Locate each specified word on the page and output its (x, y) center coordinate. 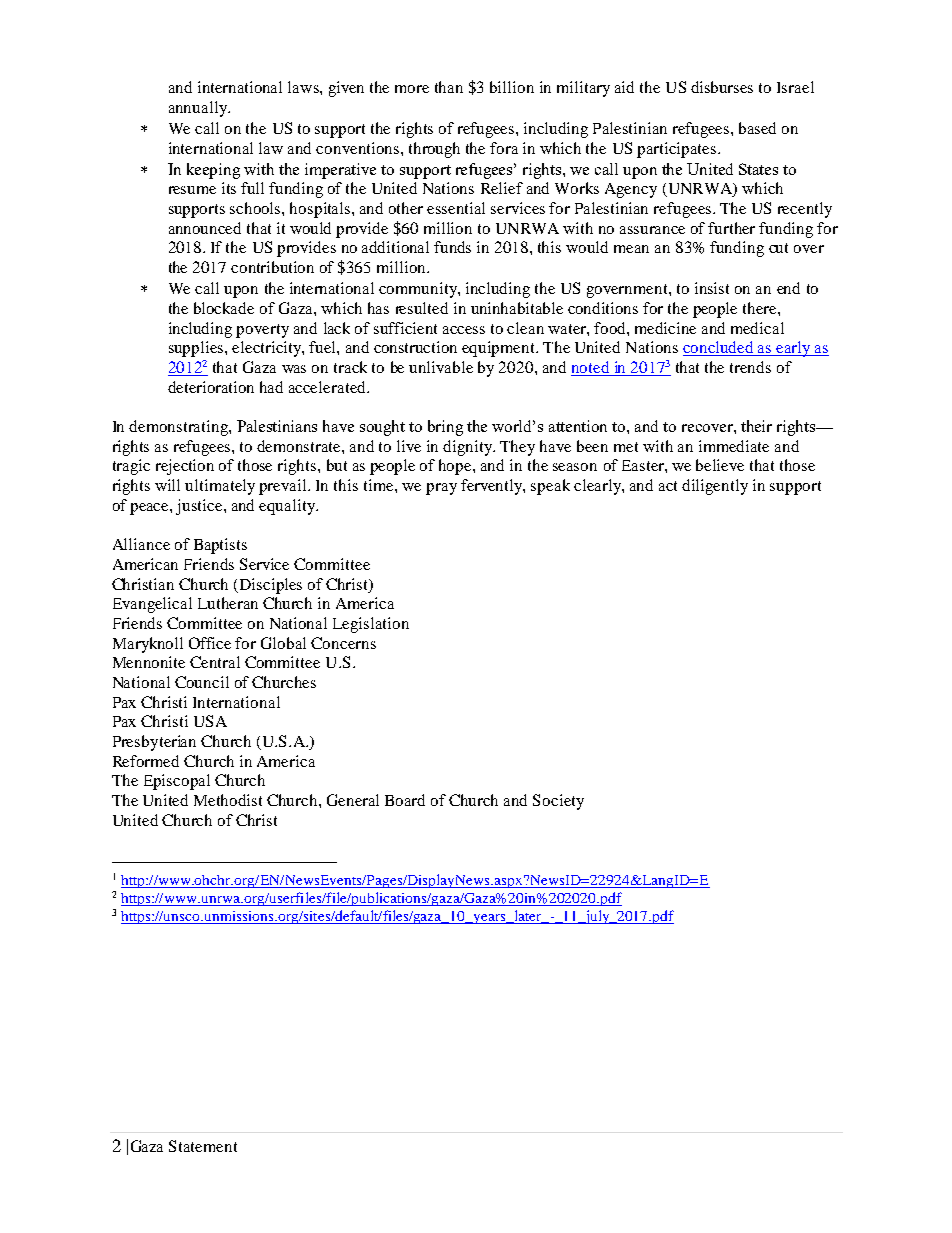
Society (558, 802)
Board (405, 800)
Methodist (228, 800)
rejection (185, 467)
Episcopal (177, 782)
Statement (203, 1146)
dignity (469, 448)
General (353, 800)
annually (199, 109)
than (449, 87)
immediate (734, 446)
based (757, 128)
